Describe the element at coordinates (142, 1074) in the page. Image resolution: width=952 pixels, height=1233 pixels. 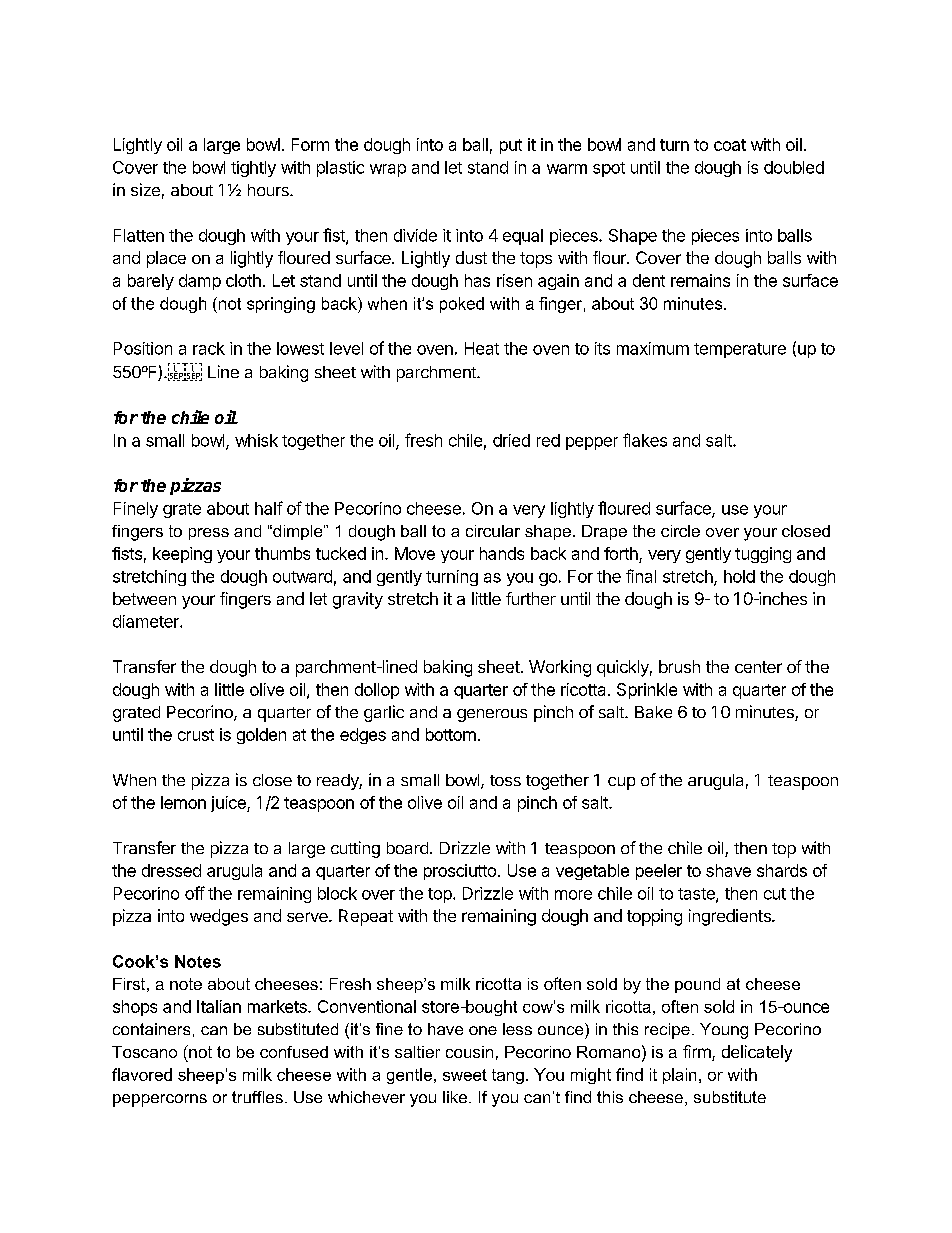
I see `flavored` at that location.
